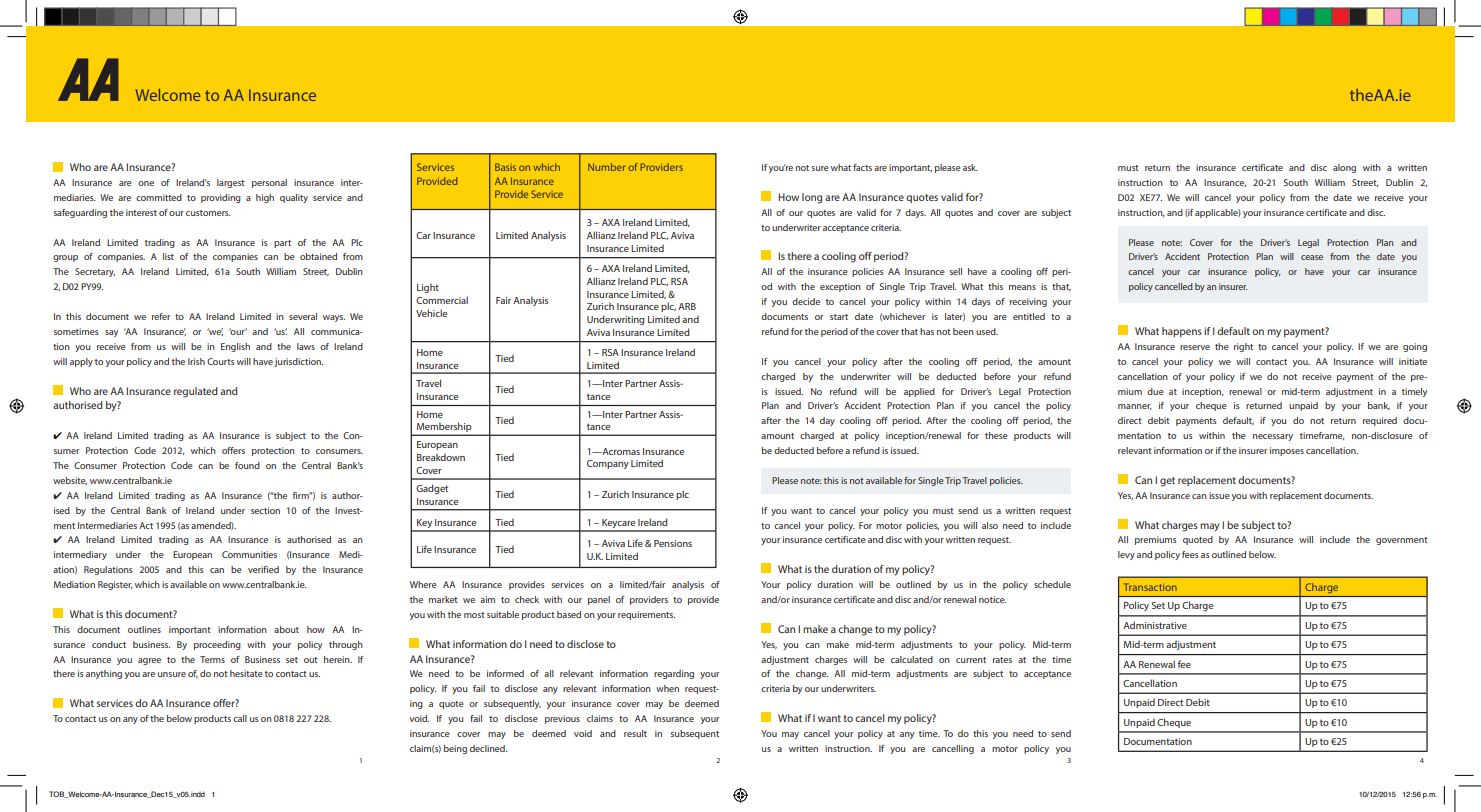 The image size is (1481, 812). What do you see at coordinates (635, 733) in the document?
I see `result` at bounding box center [635, 733].
